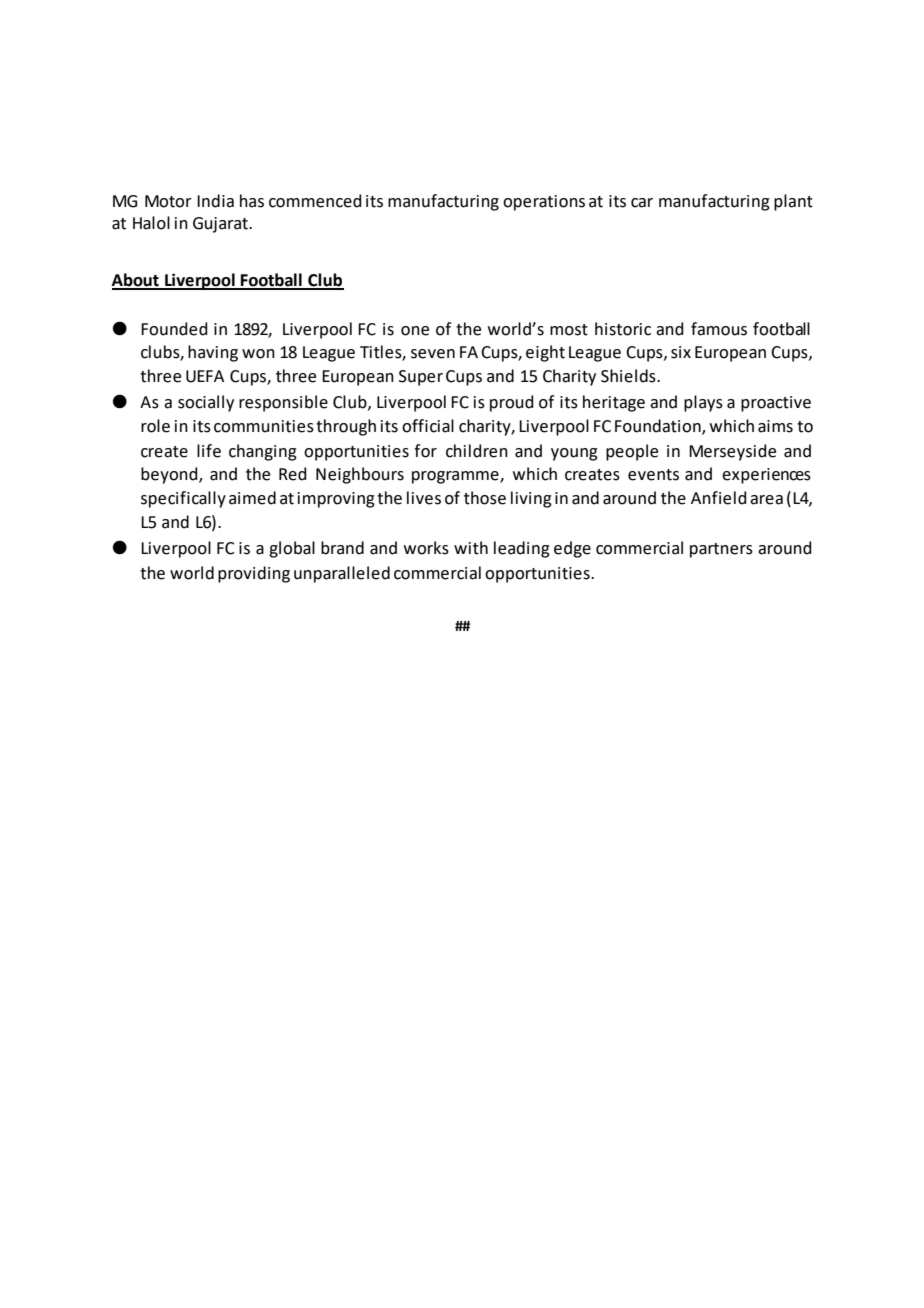 The height and width of the image is (1308, 924). Describe the element at coordinates (428, 426) in the image. I see `official` at that location.
